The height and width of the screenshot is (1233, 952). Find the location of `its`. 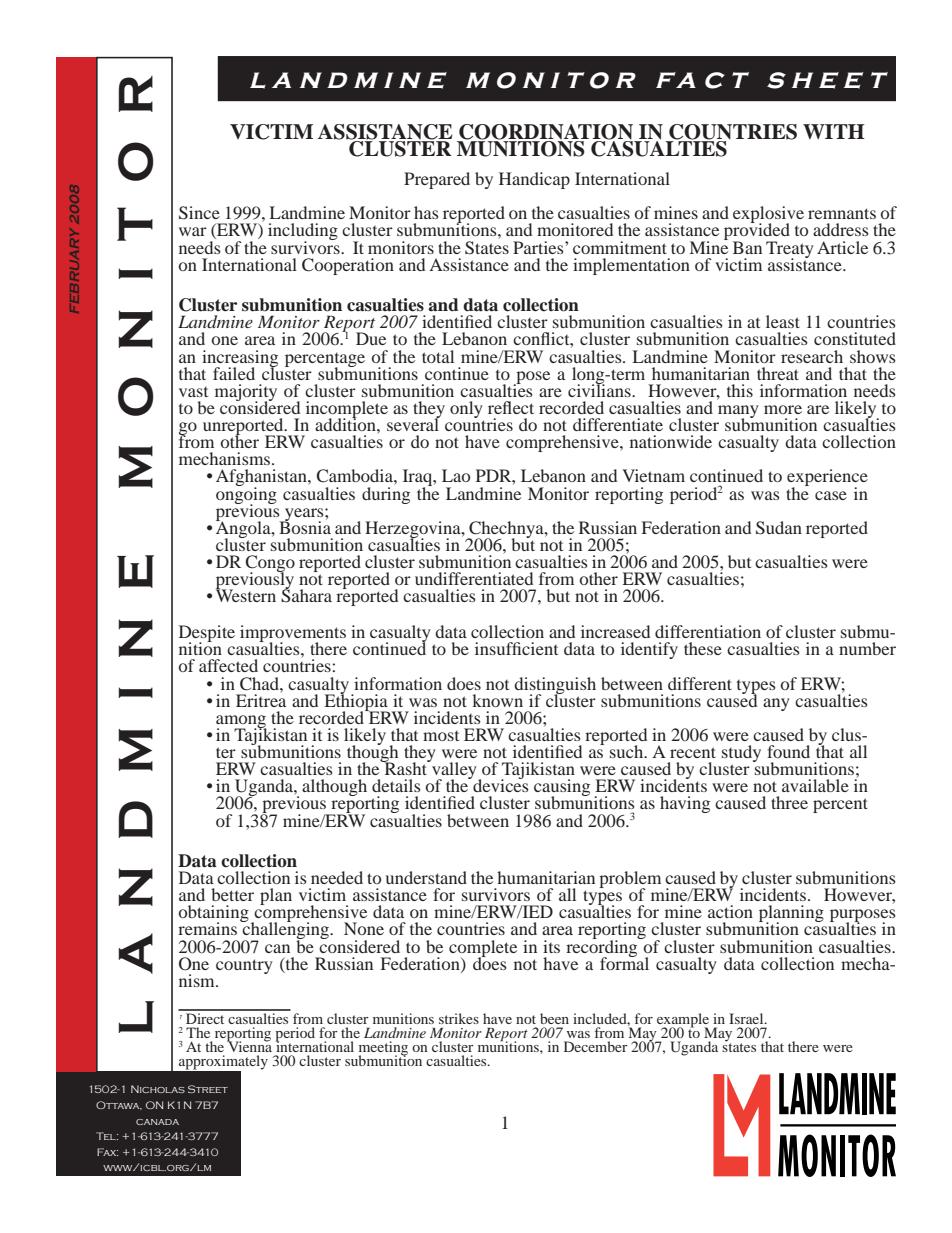

its is located at coordinates (551, 946).
